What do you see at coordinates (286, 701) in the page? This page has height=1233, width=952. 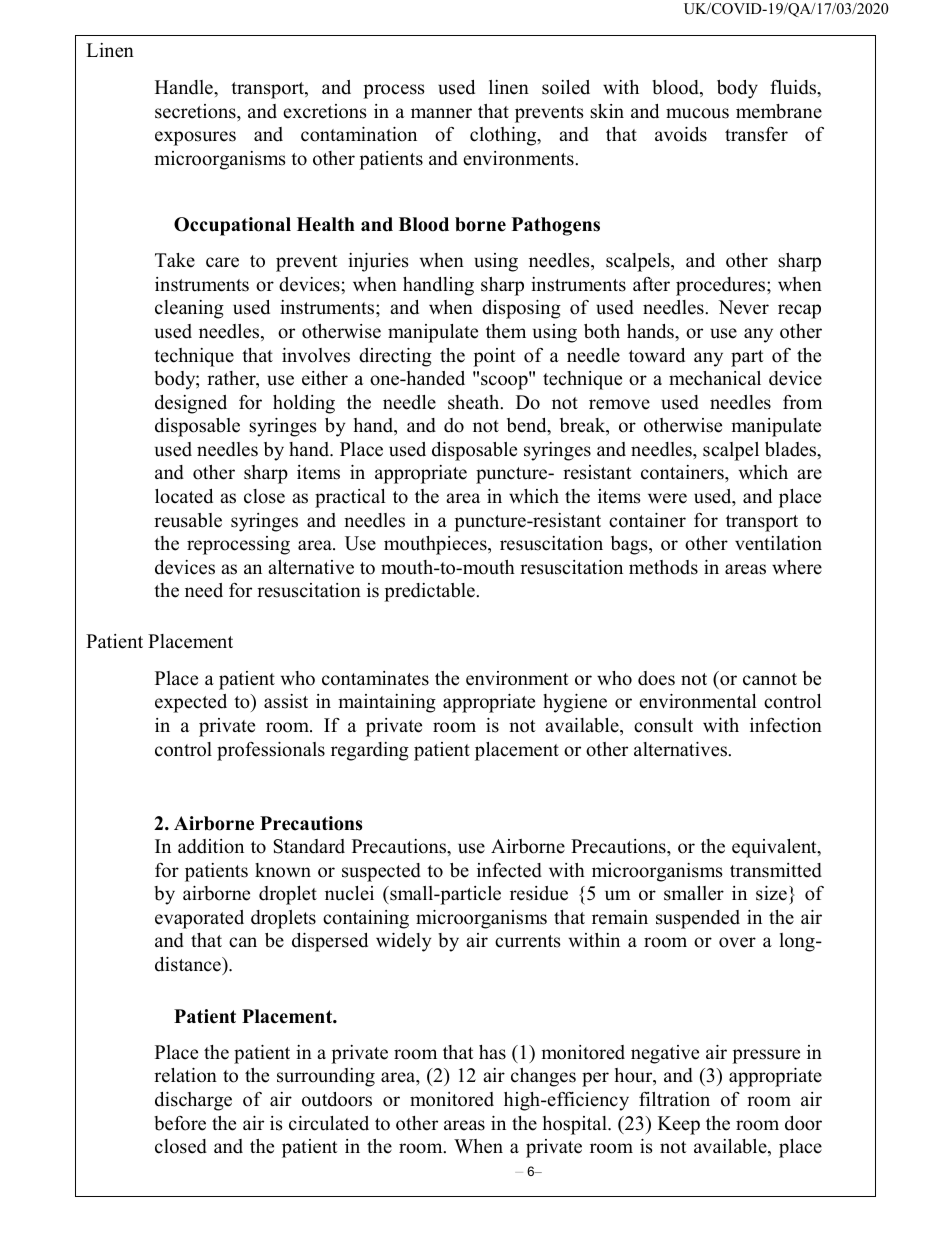 I see `assist` at bounding box center [286, 701].
